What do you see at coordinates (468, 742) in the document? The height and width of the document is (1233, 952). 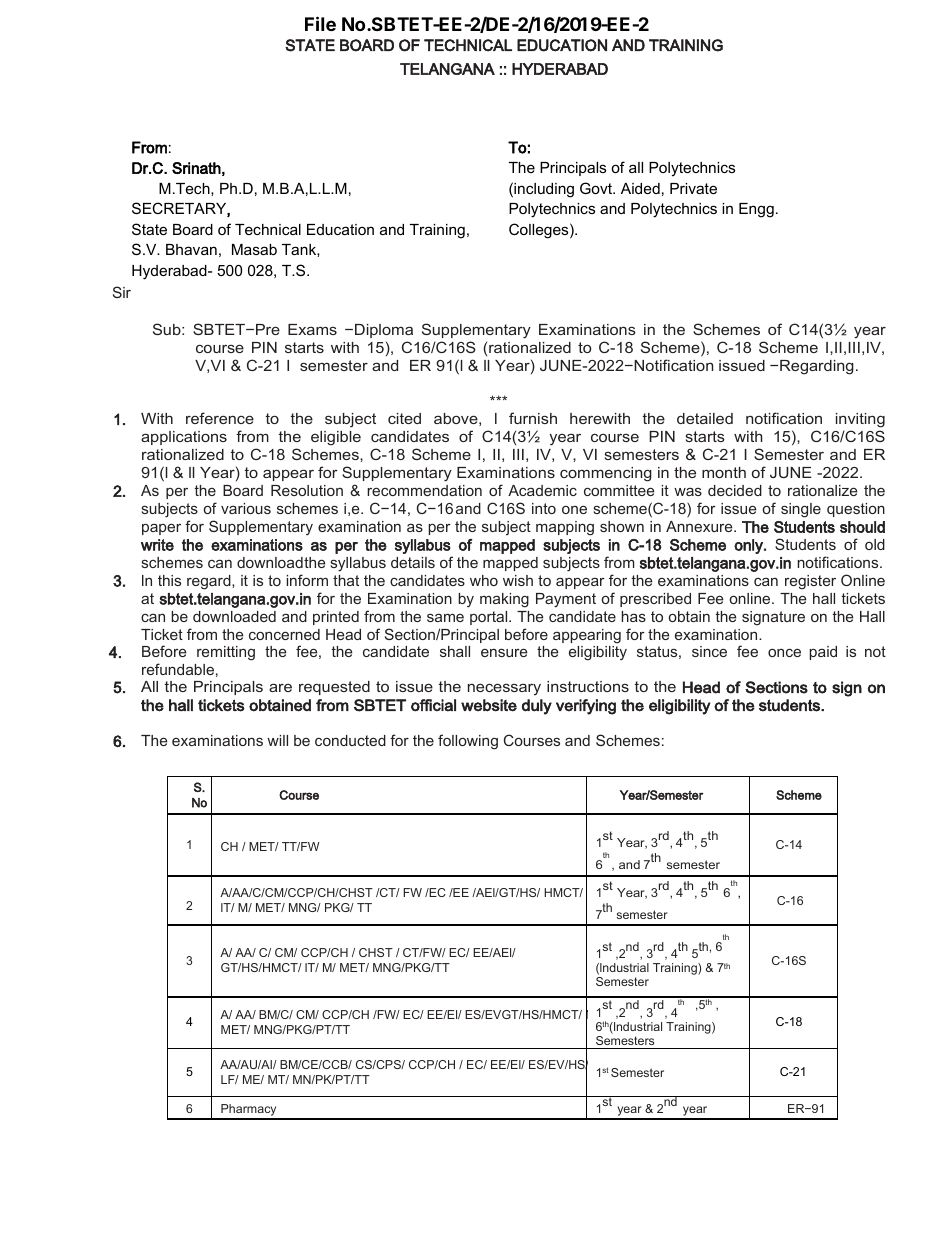 I see `following` at bounding box center [468, 742].
